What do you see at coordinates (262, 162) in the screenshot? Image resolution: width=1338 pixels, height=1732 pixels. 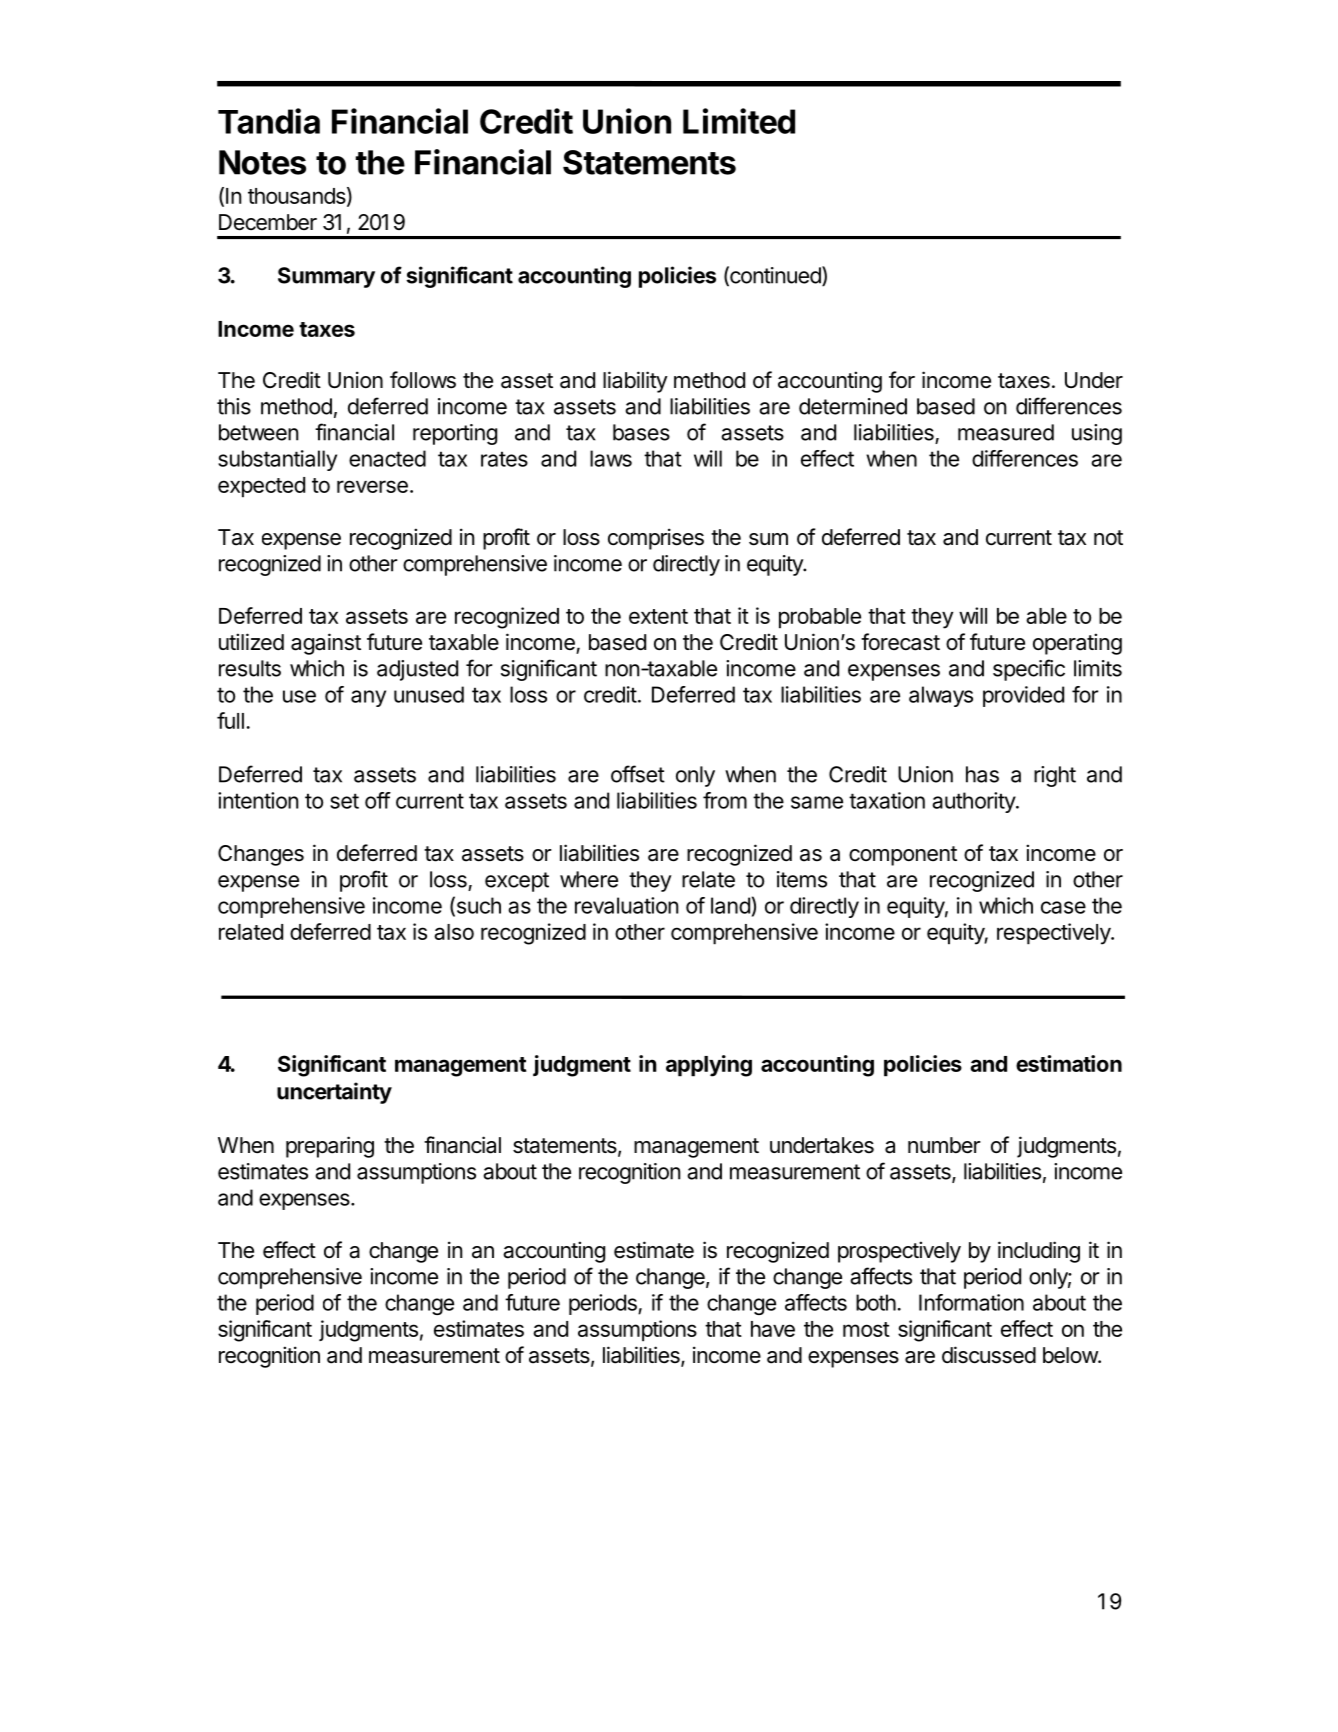 I see `Notes` at bounding box center [262, 162].
